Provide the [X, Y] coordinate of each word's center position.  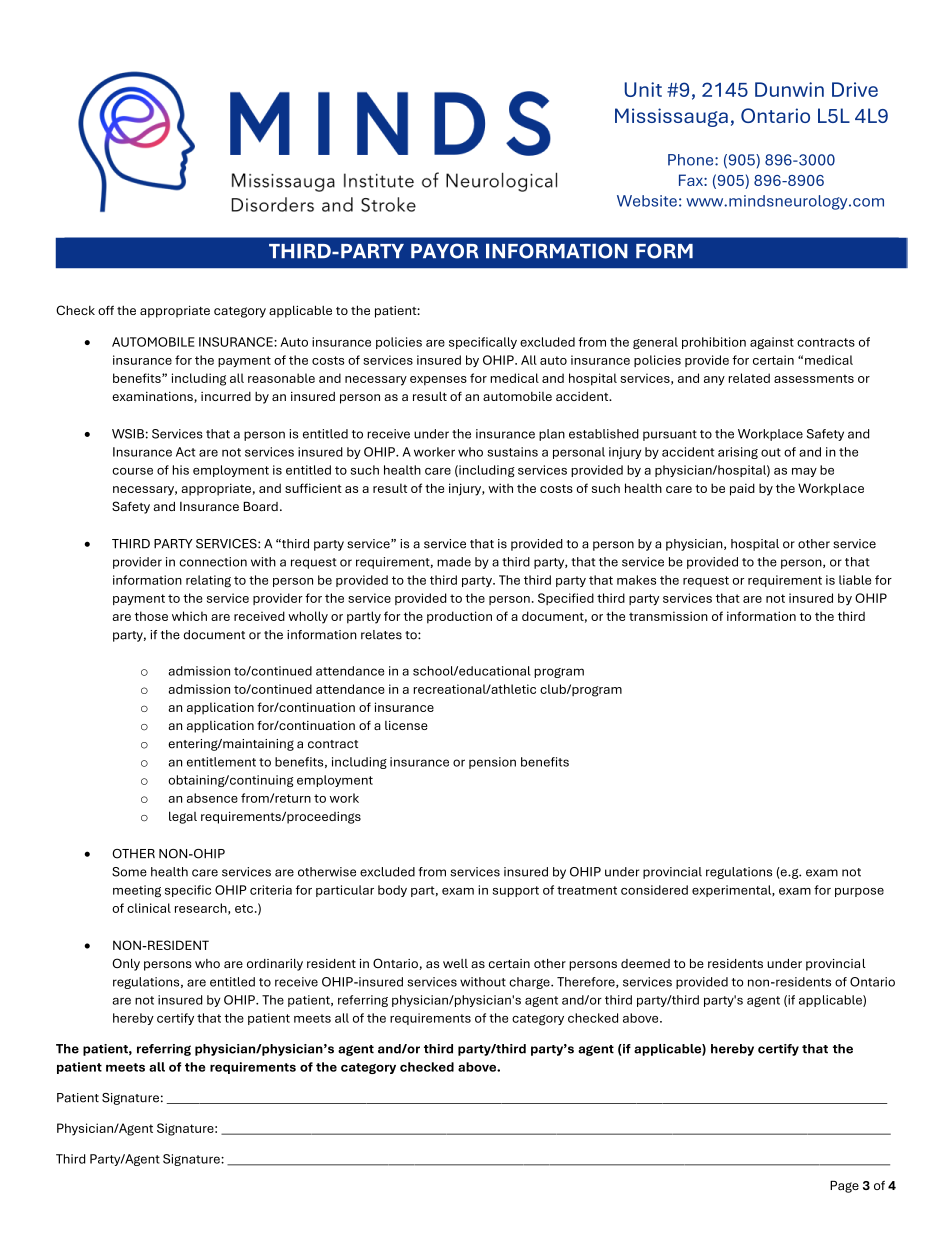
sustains [512, 452]
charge [530, 983]
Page [844, 1187]
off [106, 310]
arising [738, 453]
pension [492, 763]
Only [126, 964]
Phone [692, 160]
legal [183, 817]
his [181, 470]
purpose [859, 892]
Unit [643, 89]
